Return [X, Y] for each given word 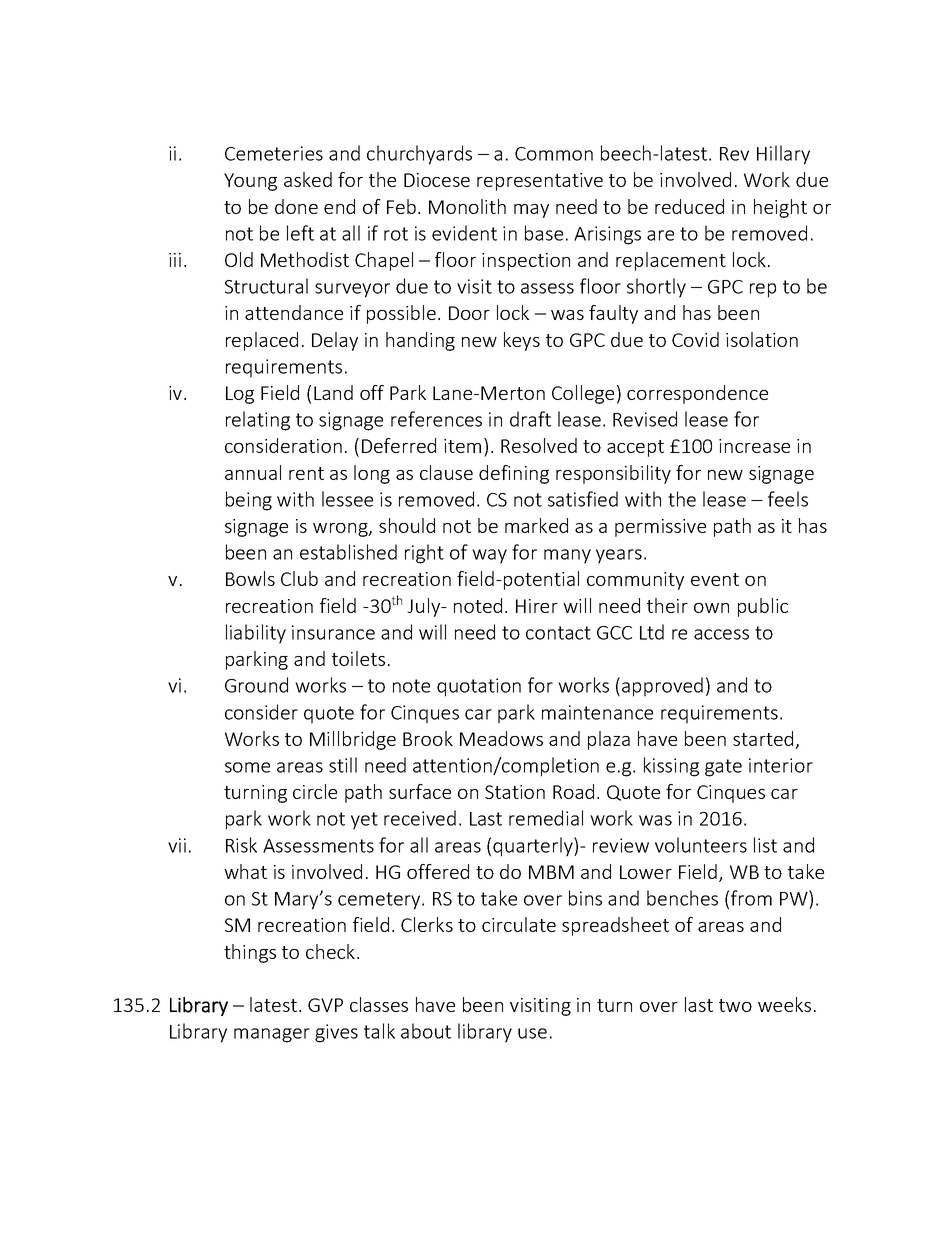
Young [250, 182]
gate [723, 768]
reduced [689, 206]
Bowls [250, 578]
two [735, 1005]
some [247, 767]
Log [240, 395]
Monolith [467, 206]
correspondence [697, 394]
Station [515, 792]
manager [272, 1035]
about [426, 1031]
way [489, 556]
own [711, 608]
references [436, 419]
